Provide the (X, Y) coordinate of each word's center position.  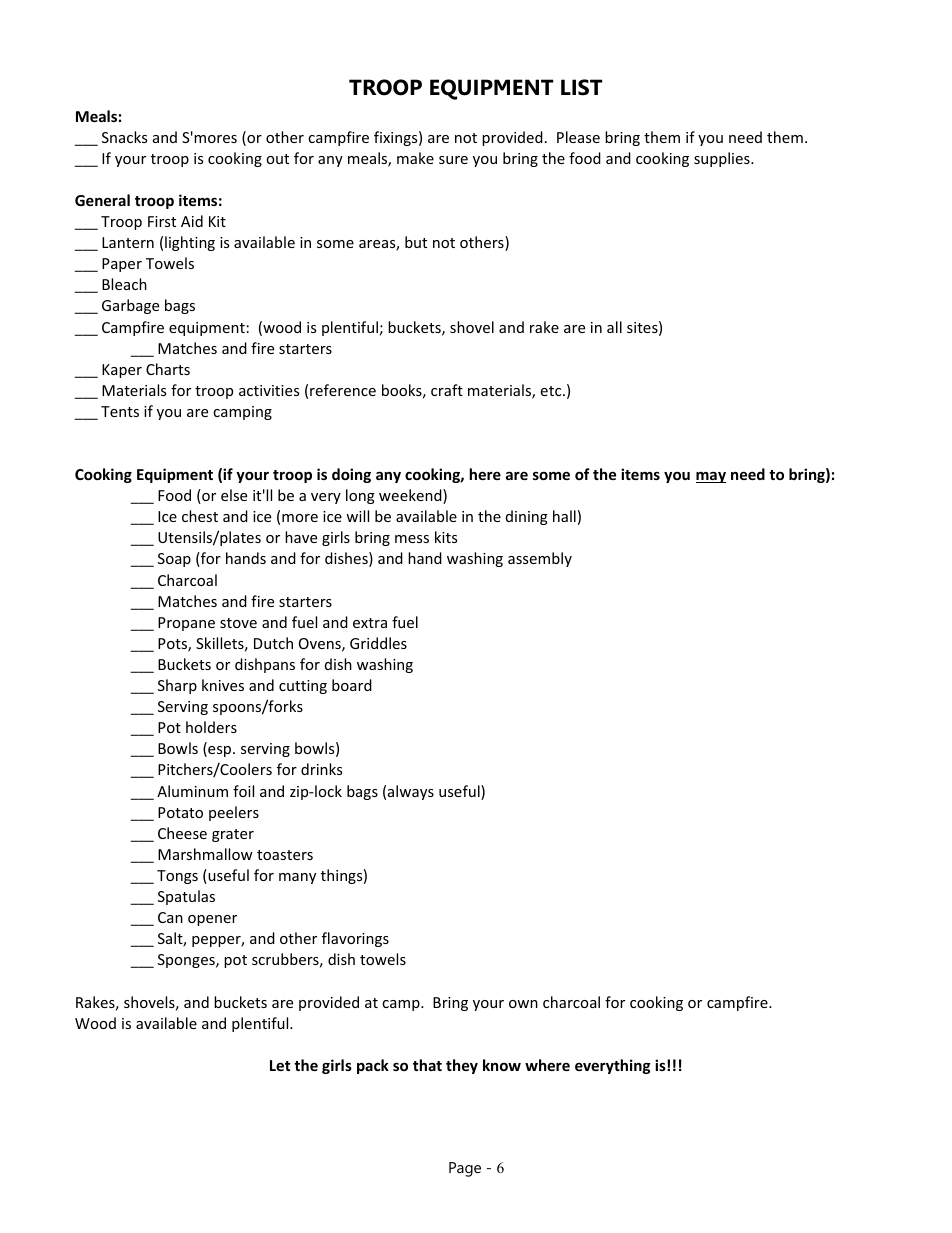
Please (578, 137)
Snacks (124, 137)
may (711, 477)
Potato (180, 812)
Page (465, 1169)
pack (373, 1066)
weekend (411, 496)
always (411, 792)
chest (200, 516)
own (523, 1004)
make (415, 158)
